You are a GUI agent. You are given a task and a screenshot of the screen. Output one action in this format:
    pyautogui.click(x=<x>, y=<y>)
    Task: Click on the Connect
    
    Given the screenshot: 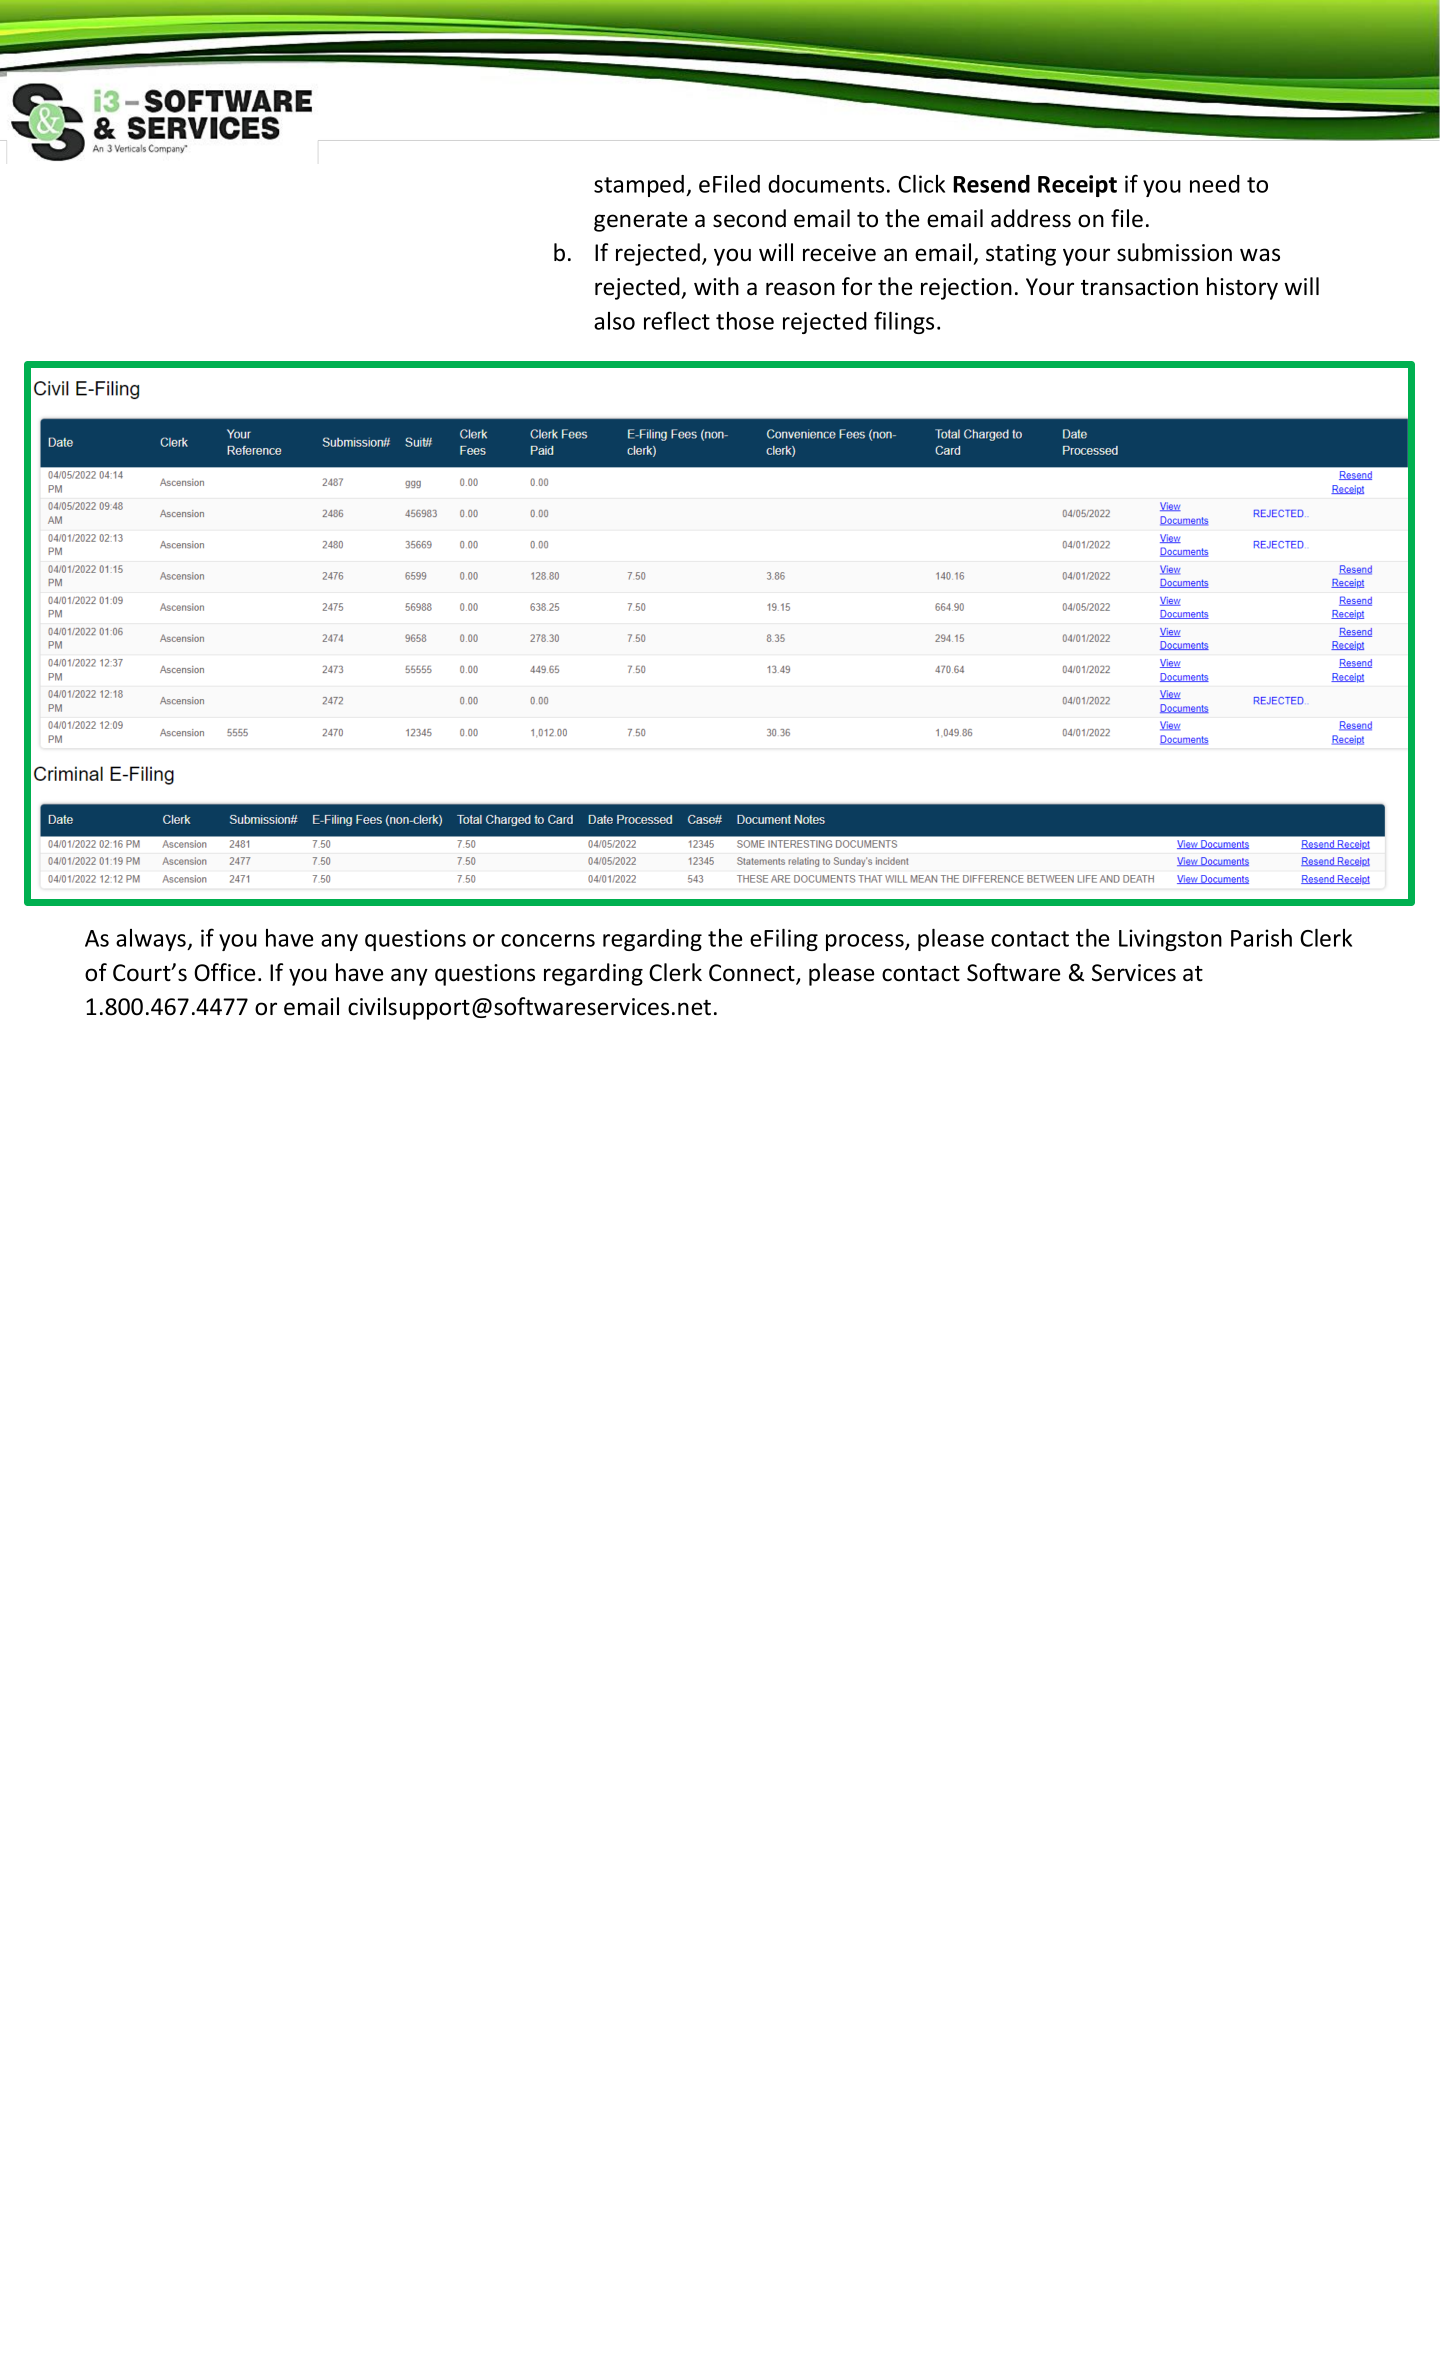 What is the action you would take?
    pyautogui.click(x=753, y=974)
